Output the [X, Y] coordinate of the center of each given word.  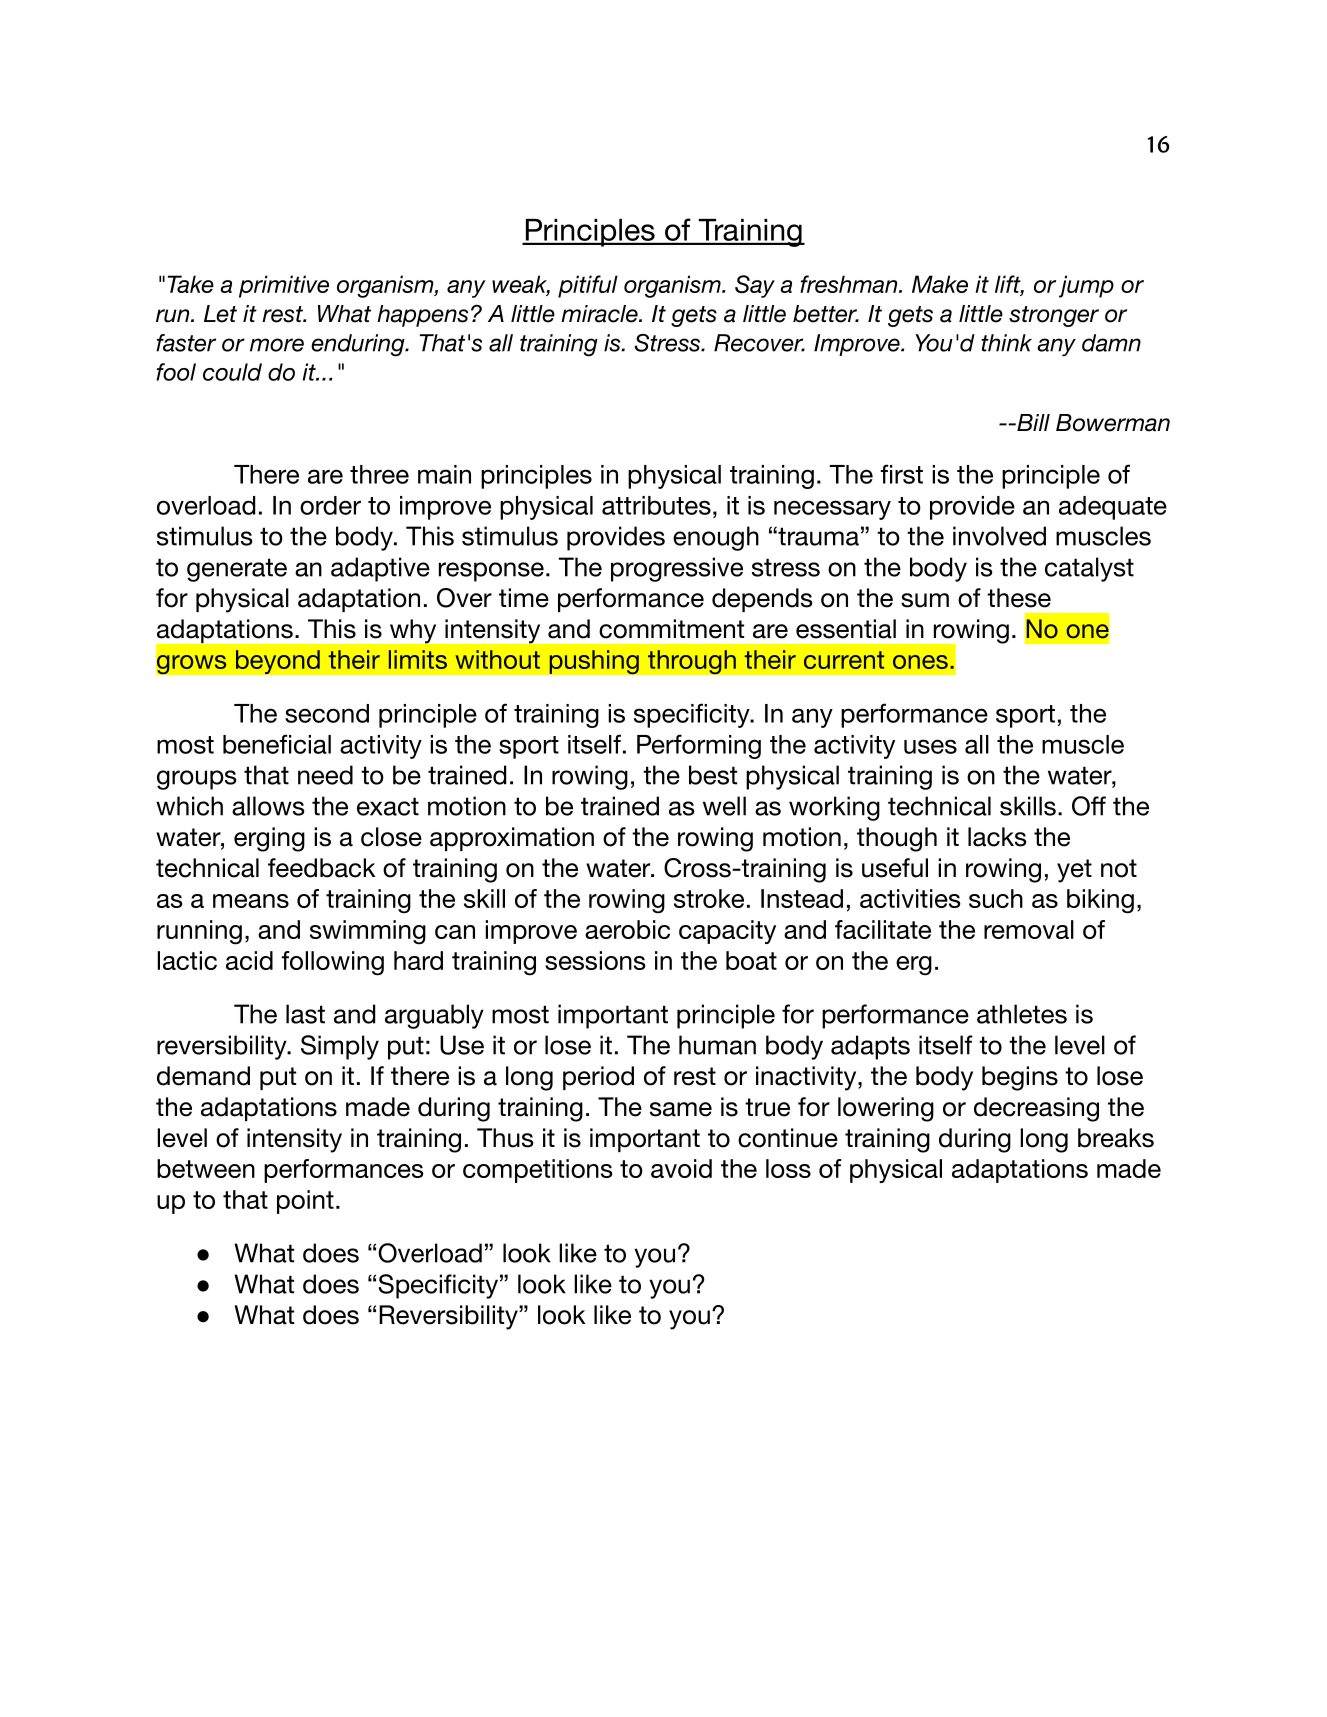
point [305, 1202]
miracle [600, 314]
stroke [709, 898]
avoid [681, 1168]
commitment [671, 629]
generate [237, 570]
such [996, 898]
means [251, 901]
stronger [1054, 316]
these [1019, 598]
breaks [1116, 1138]
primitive [284, 286]
